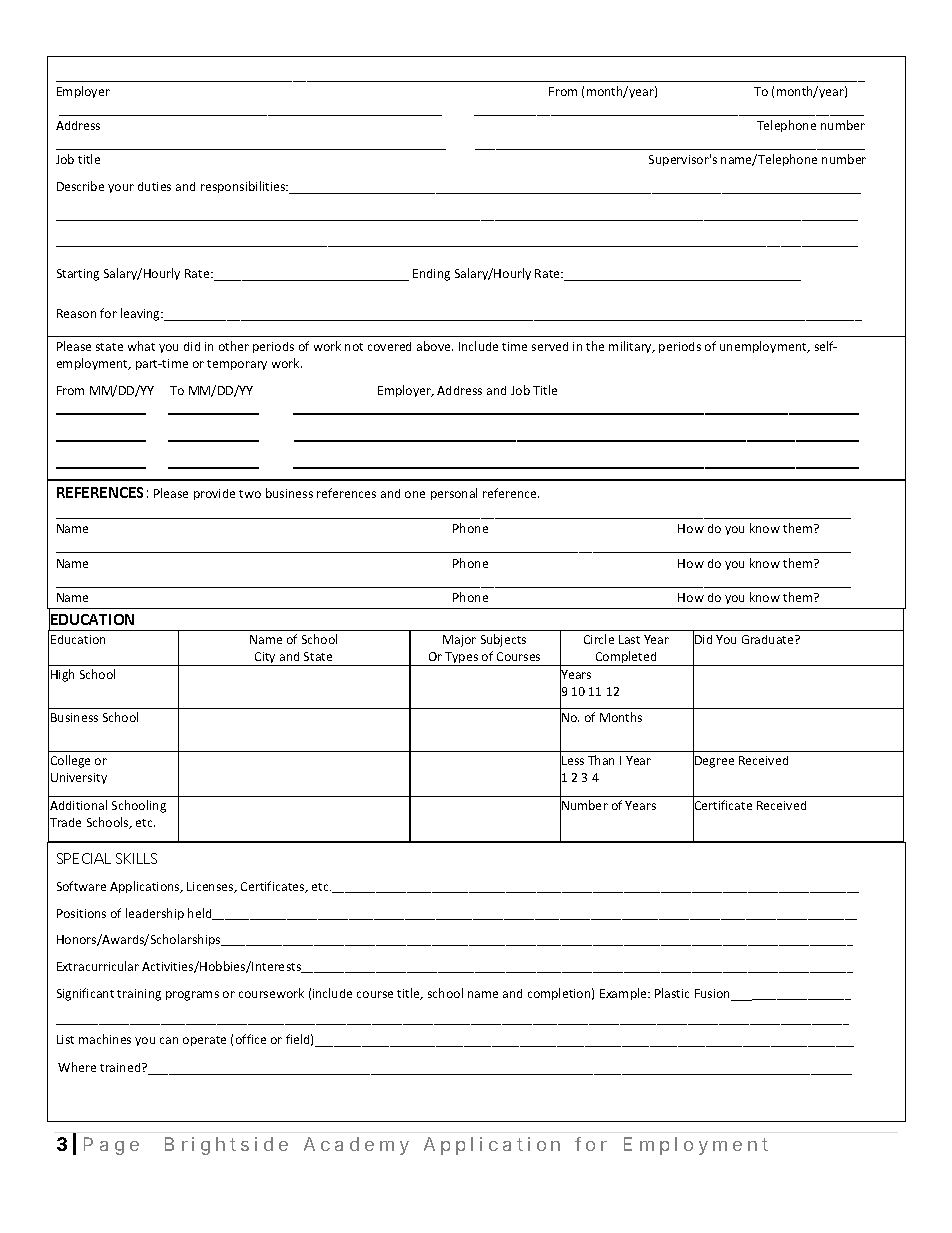 The width and height of the document is (952, 1233). Describe the element at coordinates (599, 639) in the document. I see `Circle` at that location.
